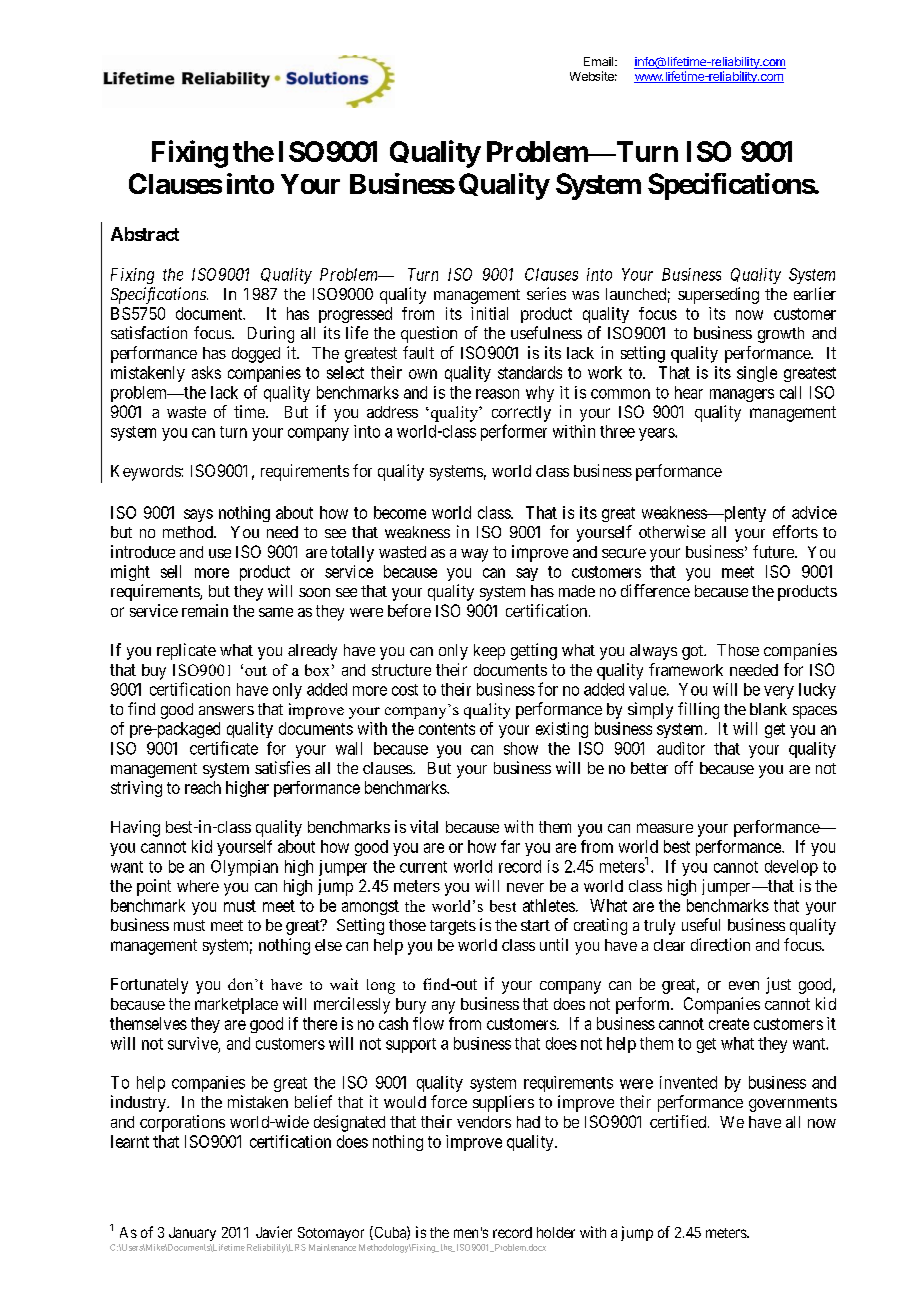 The width and height of the document is (924, 1308). I want to click on Email, so click(600, 61).
